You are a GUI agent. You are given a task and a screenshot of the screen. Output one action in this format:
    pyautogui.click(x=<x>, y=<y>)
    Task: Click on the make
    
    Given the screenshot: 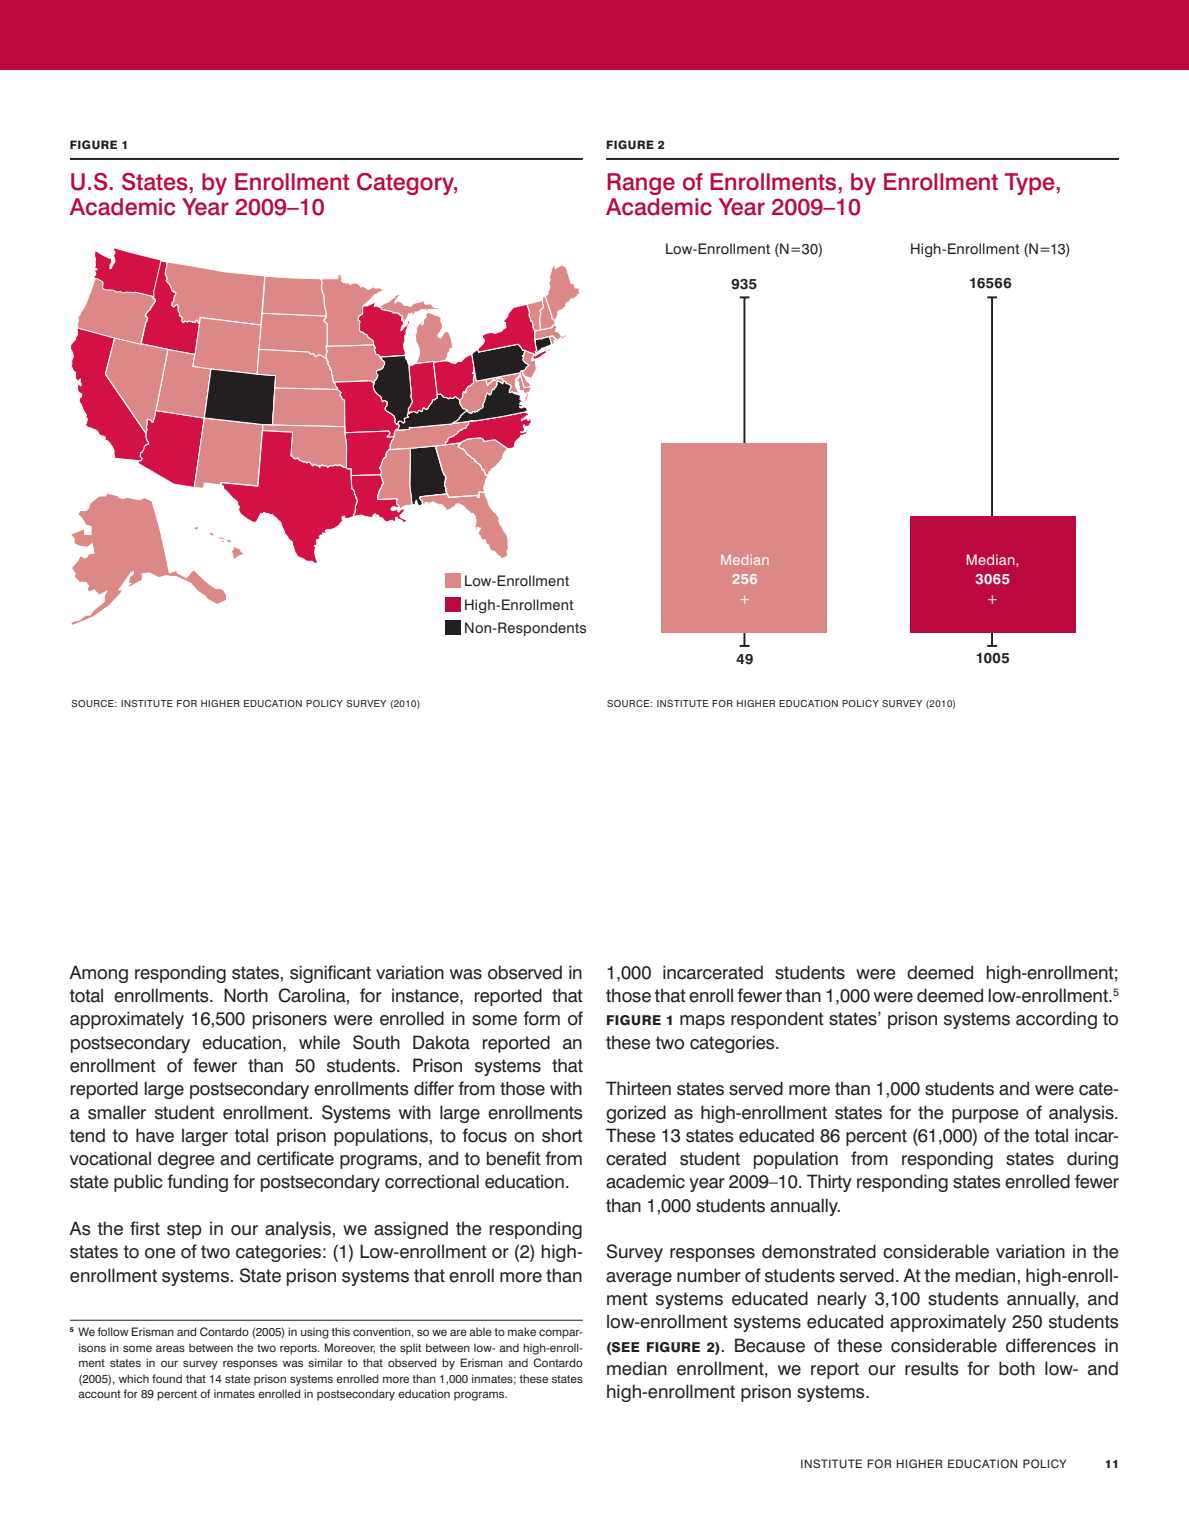 What is the action you would take?
    pyautogui.click(x=522, y=1331)
